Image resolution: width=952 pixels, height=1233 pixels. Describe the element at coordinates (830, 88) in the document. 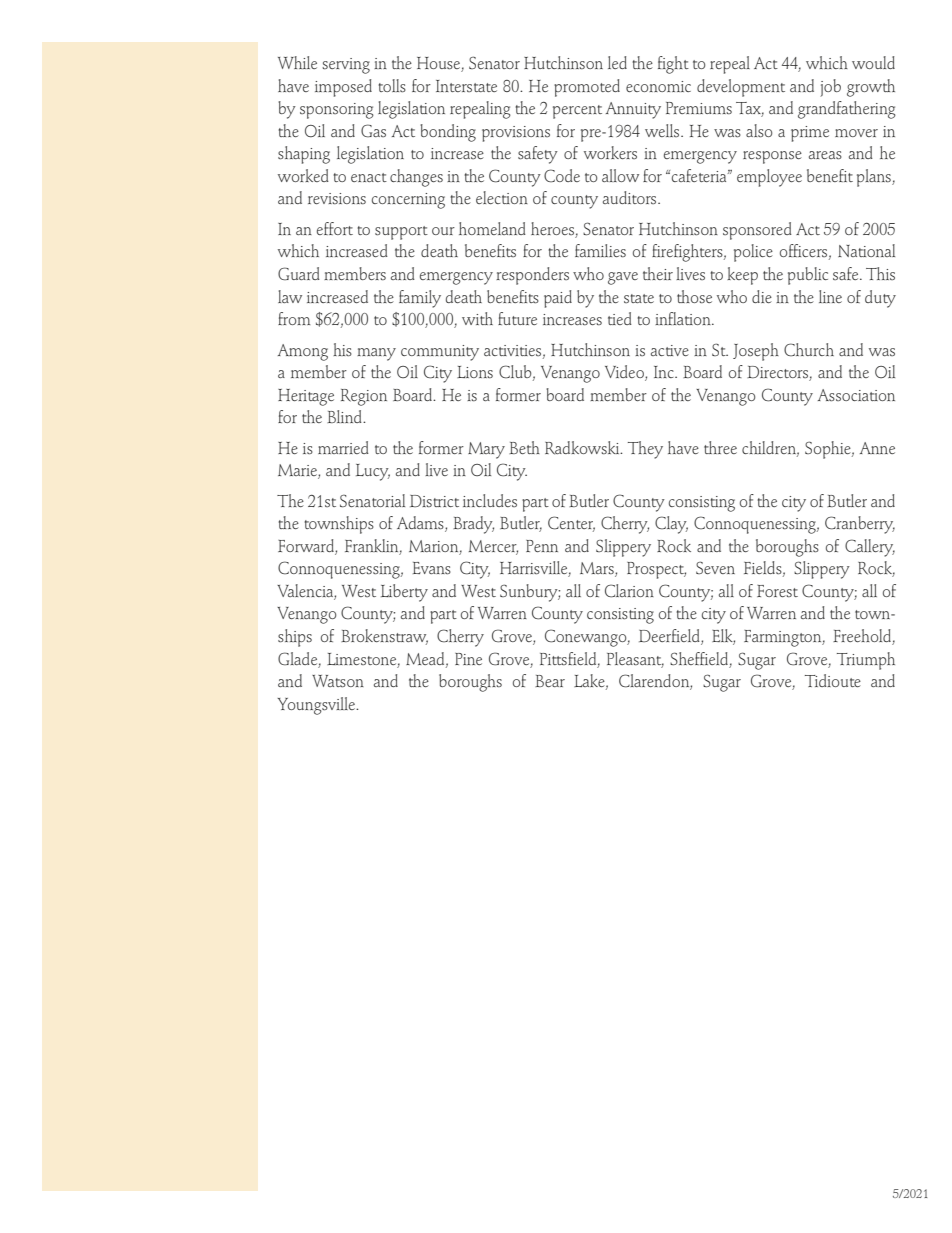

I see `job` at that location.
